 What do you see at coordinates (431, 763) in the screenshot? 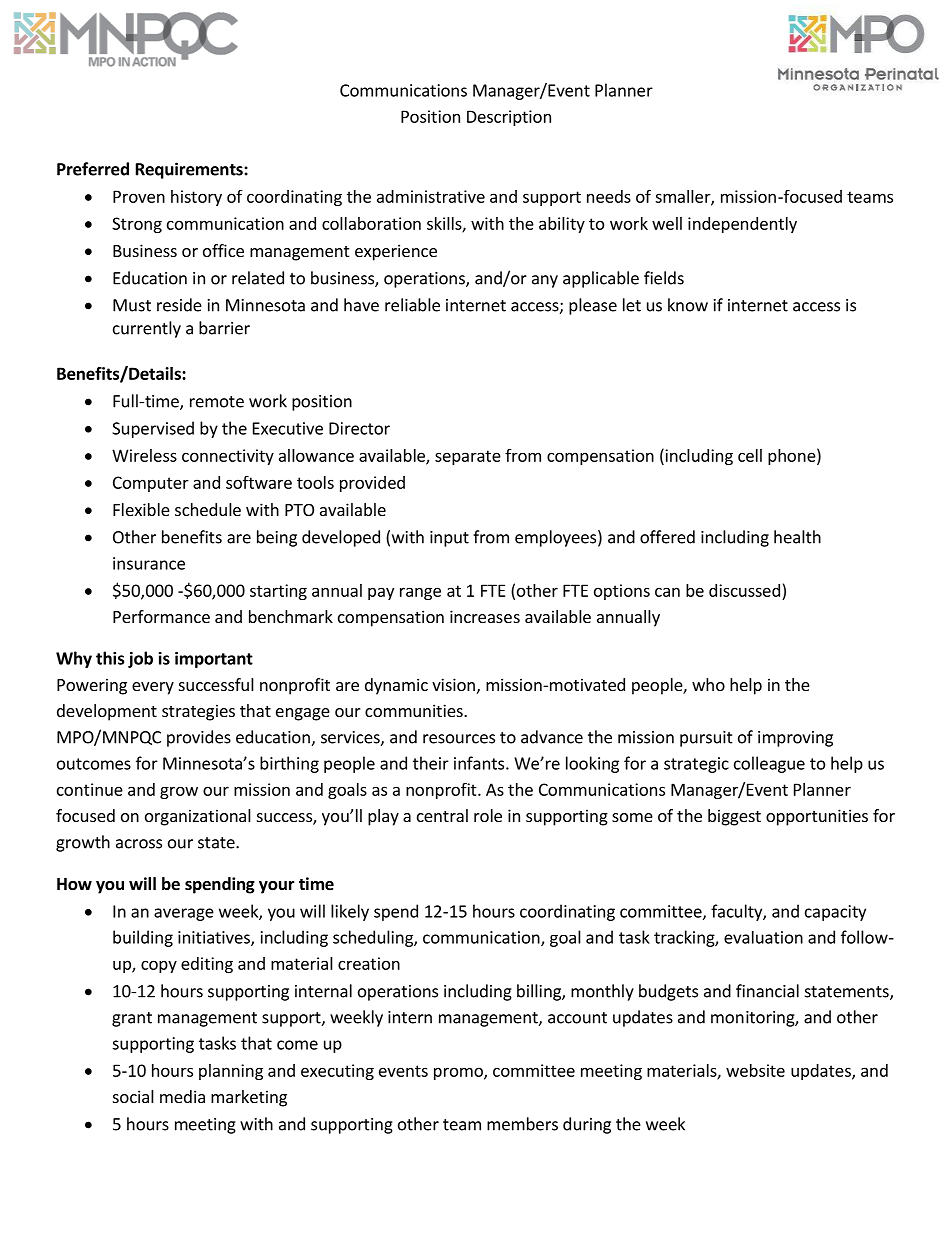
I see `their` at bounding box center [431, 763].
